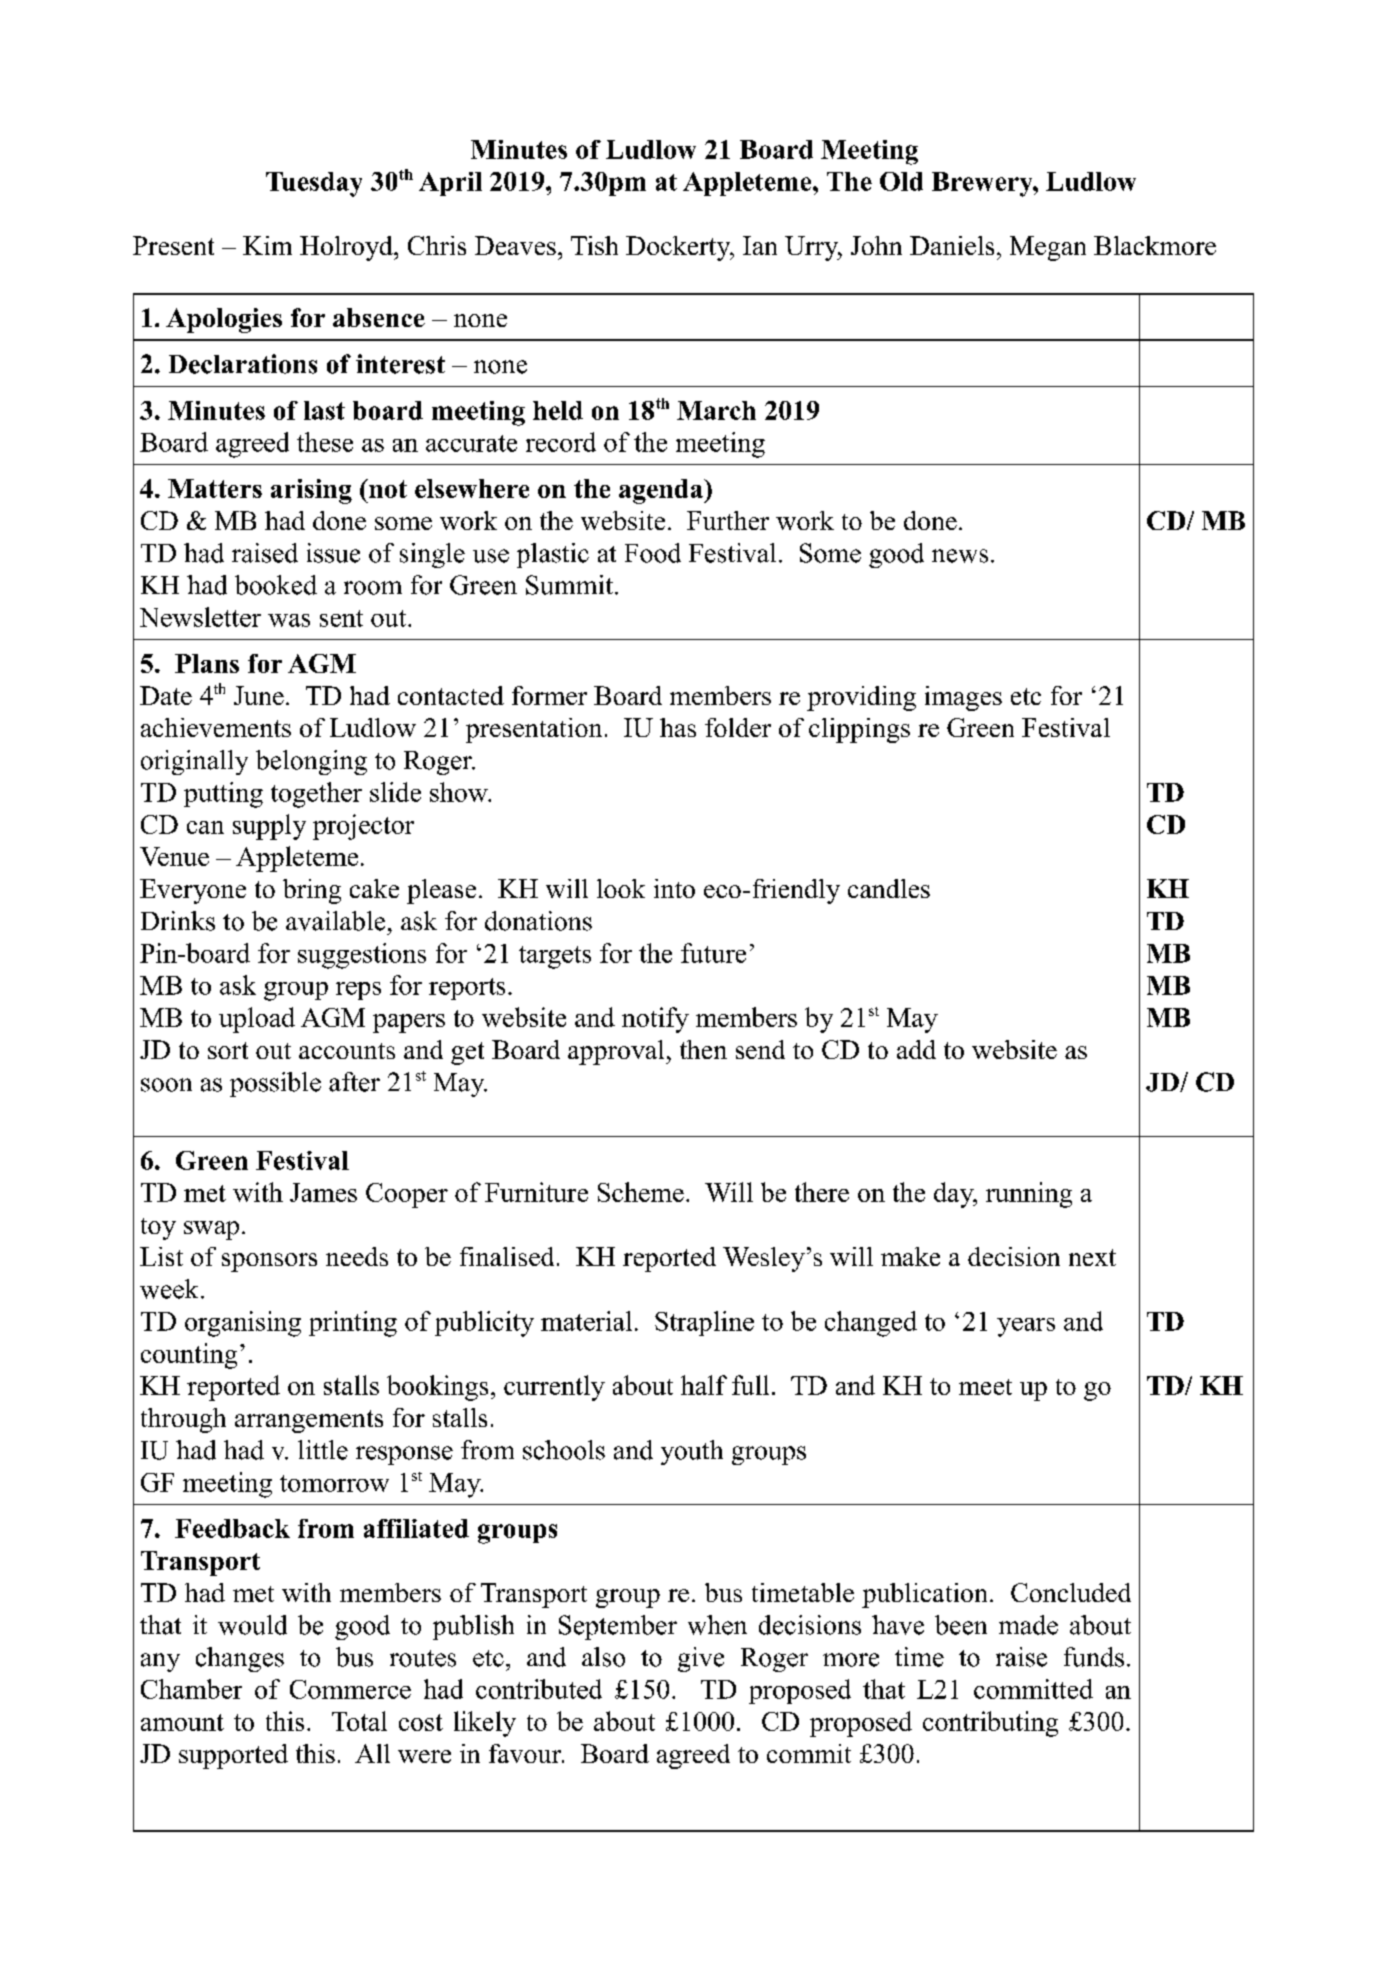 The width and height of the document is (1388, 1964). I want to click on images, so click(963, 698).
